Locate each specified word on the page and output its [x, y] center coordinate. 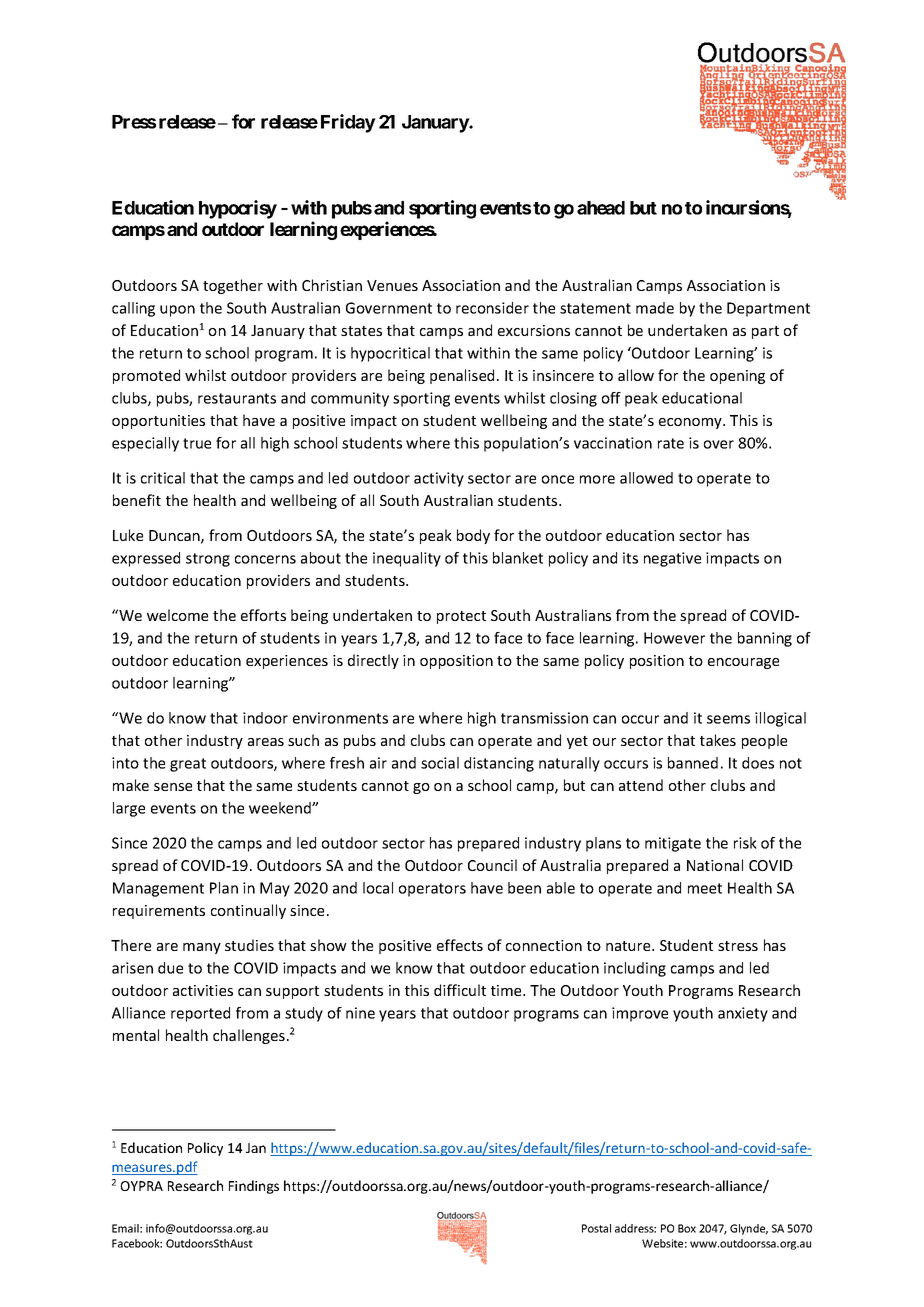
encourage [743, 663]
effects [460, 945]
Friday [348, 123]
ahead [601, 208]
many [202, 948]
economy [691, 423]
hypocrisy [238, 209]
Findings [254, 1187]
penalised [462, 376]
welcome [177, 615]
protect [461, 617]
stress [738, 946]
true [197, 443]
